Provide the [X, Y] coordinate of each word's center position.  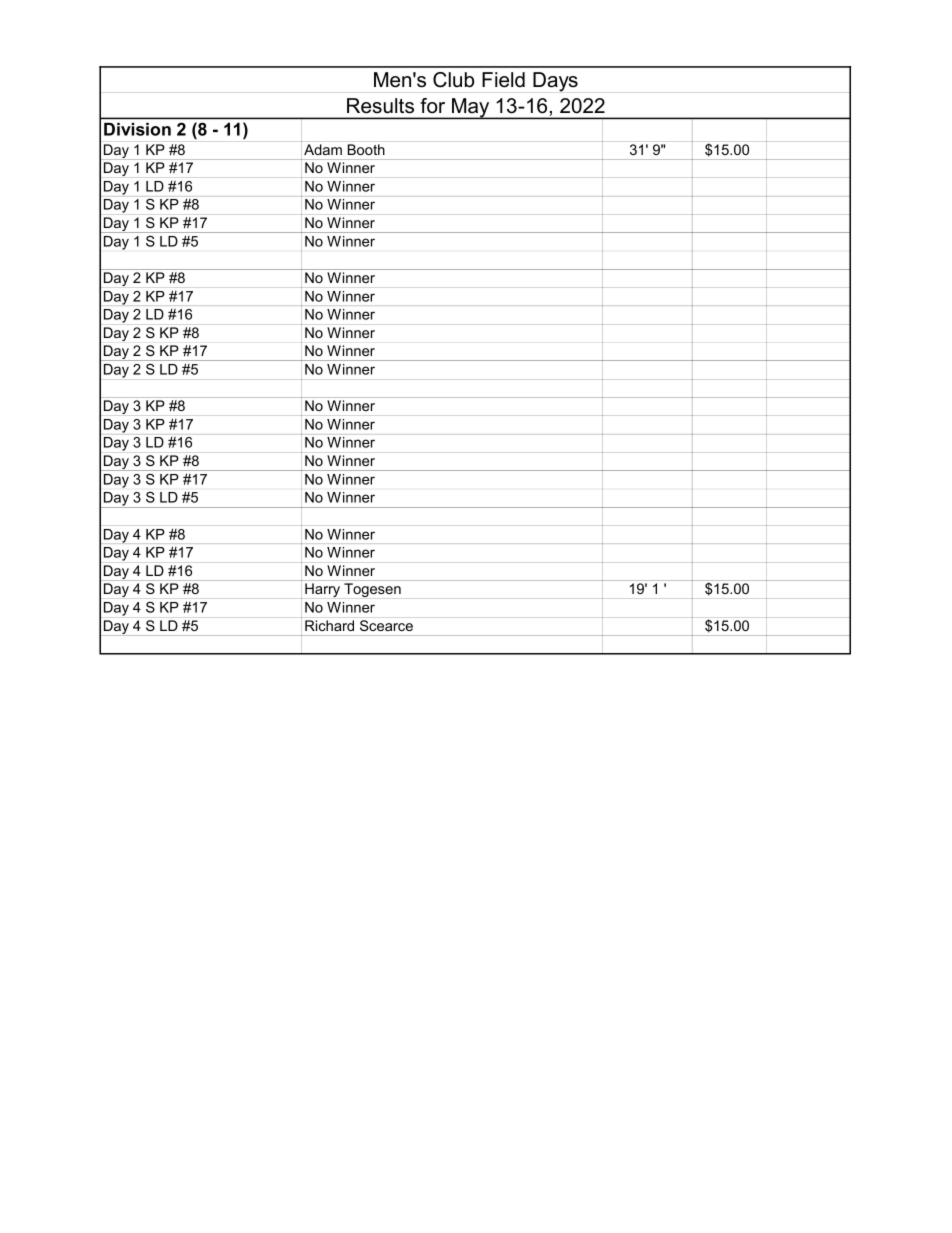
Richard [329, 625]
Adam [323, 149]
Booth [366, 149]
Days [555, 82]
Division [137, 129]
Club [453, 80]
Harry [322, 590]
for [432, 106]
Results [380, 106]
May [471, 108]
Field [503, 80]
